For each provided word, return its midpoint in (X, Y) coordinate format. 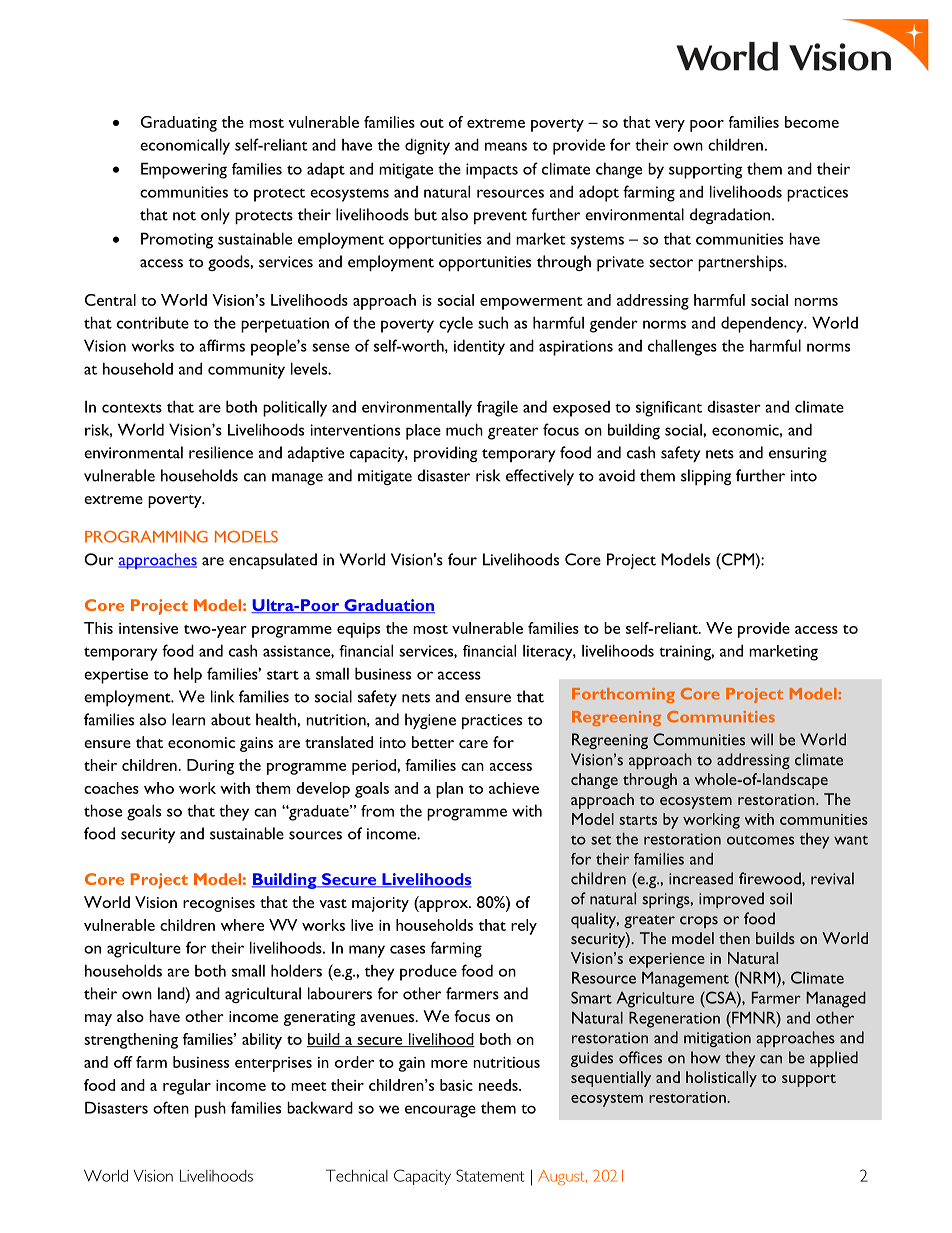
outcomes (760, 840)
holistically (721, 1079)
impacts (492, 171)
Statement (490, 1175)
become (812, 122)
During (210, 767)
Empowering (184, 170)
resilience (221, 452)
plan (449, 790)
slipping (706, 477)
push (210, 1109)
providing (445, 454)
